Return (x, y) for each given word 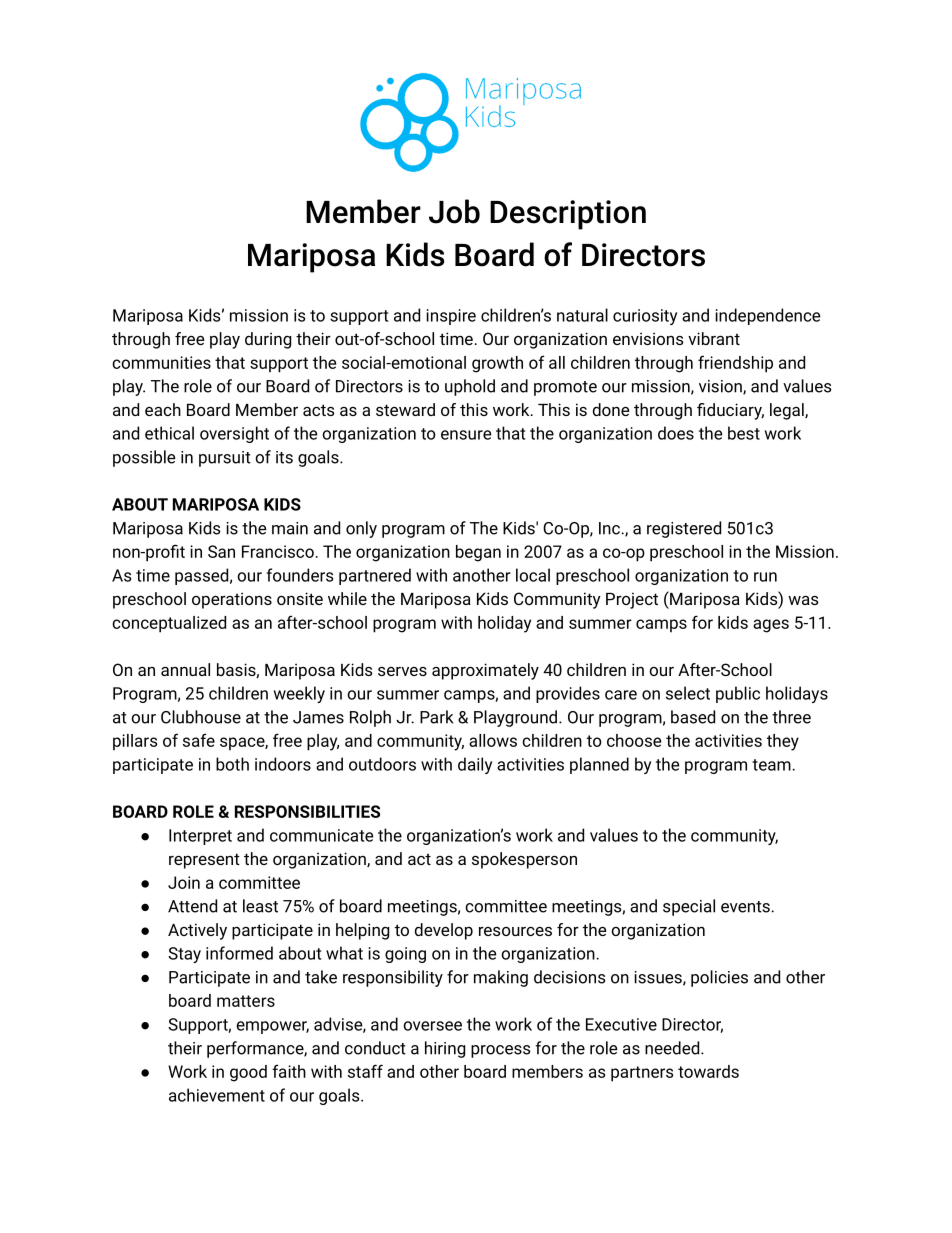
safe (199, 740)
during (268, 340)
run (765, 577)
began (478, 553)
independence (767, 316)
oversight (234, 434)
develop (444, 931)
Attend (192, 906)
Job (454, 211)
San (221, 551)
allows (493, 740)
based (693, 717)
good (248, 1073)
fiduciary (730, 411)
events (746, 907)
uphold (470, 387)
